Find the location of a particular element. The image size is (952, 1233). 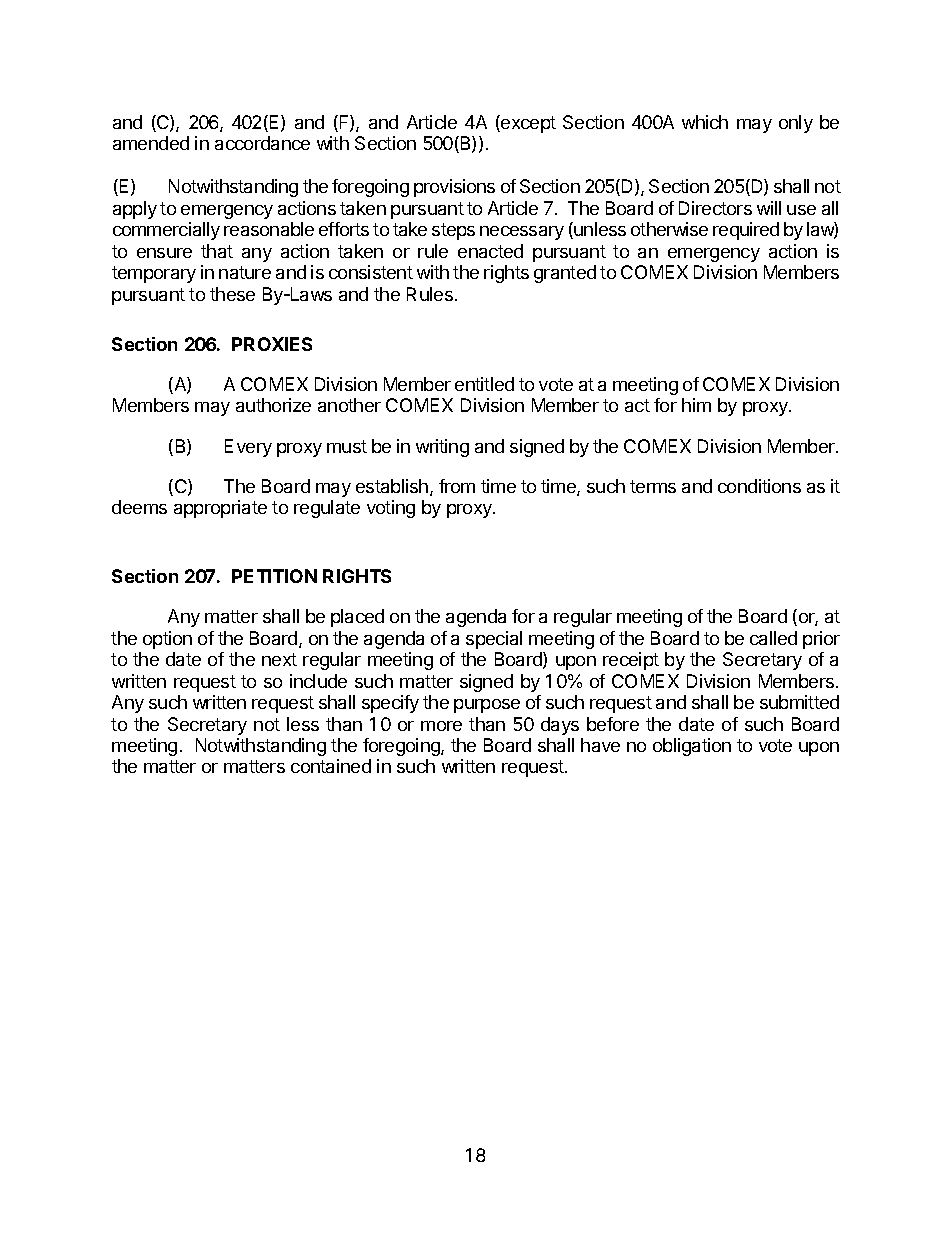

more is located at coordinates (441, 726).
